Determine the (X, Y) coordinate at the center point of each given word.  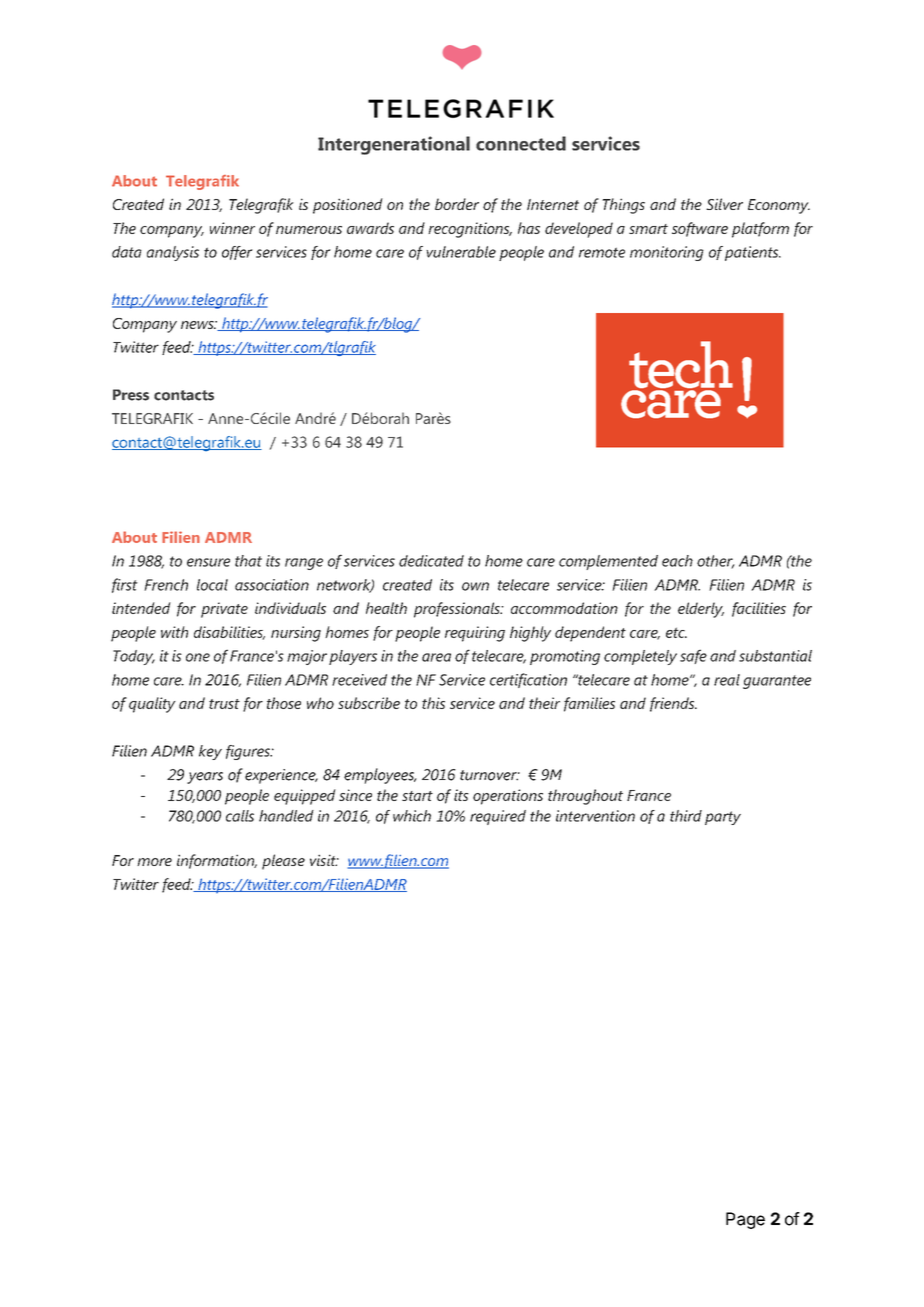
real (727, 680)
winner (232, 228)
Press (131, 395)
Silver (724, 204)
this (433, 703)
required (498, 817)
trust (224, 704)
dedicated (431, 561)
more (154, 862)
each (677, 561)
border (457, 204)
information (217, 861)
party (723, 818)
